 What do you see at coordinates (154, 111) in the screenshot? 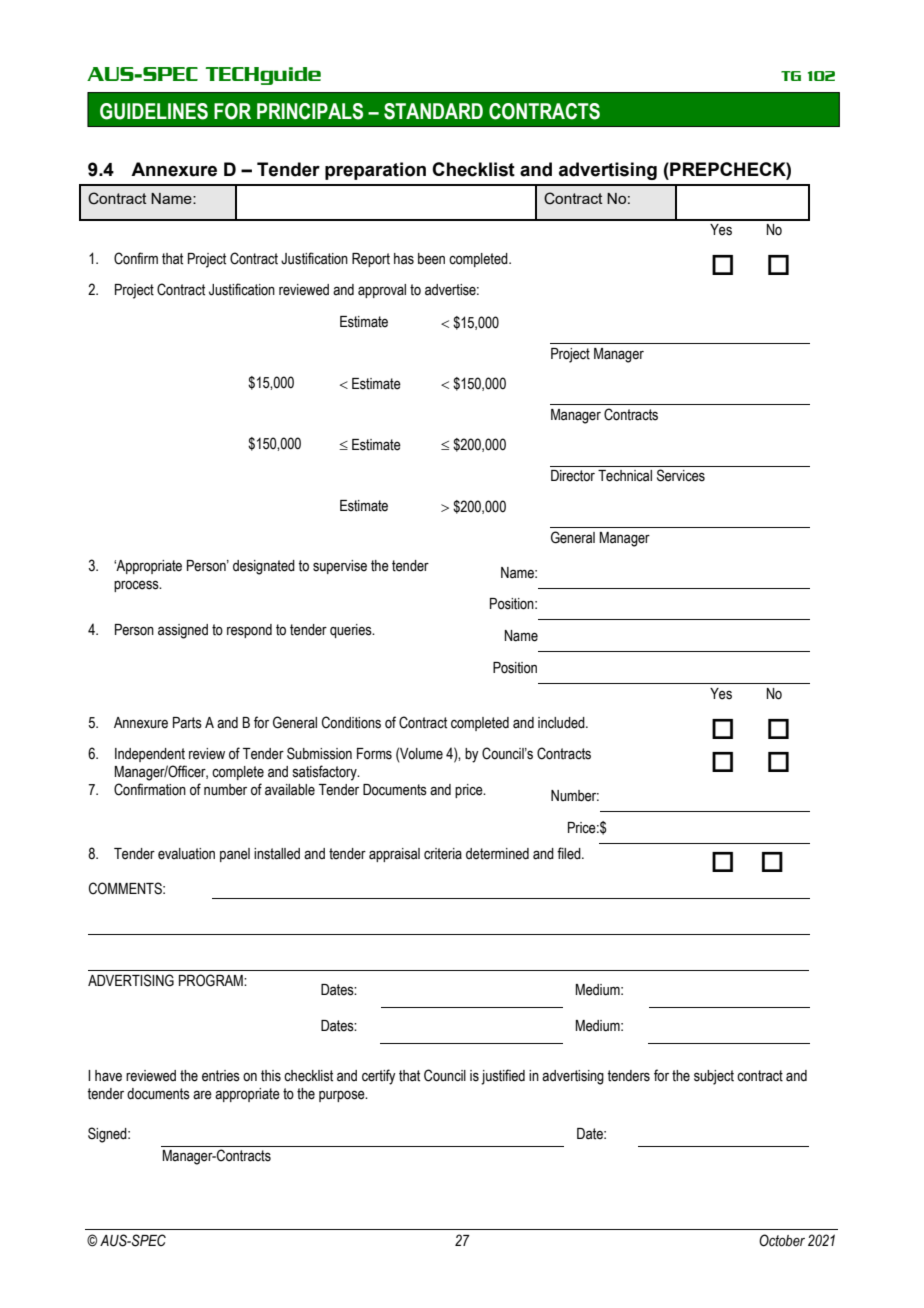
I see `GUIDELINES` at bounding box center [154, 111].
